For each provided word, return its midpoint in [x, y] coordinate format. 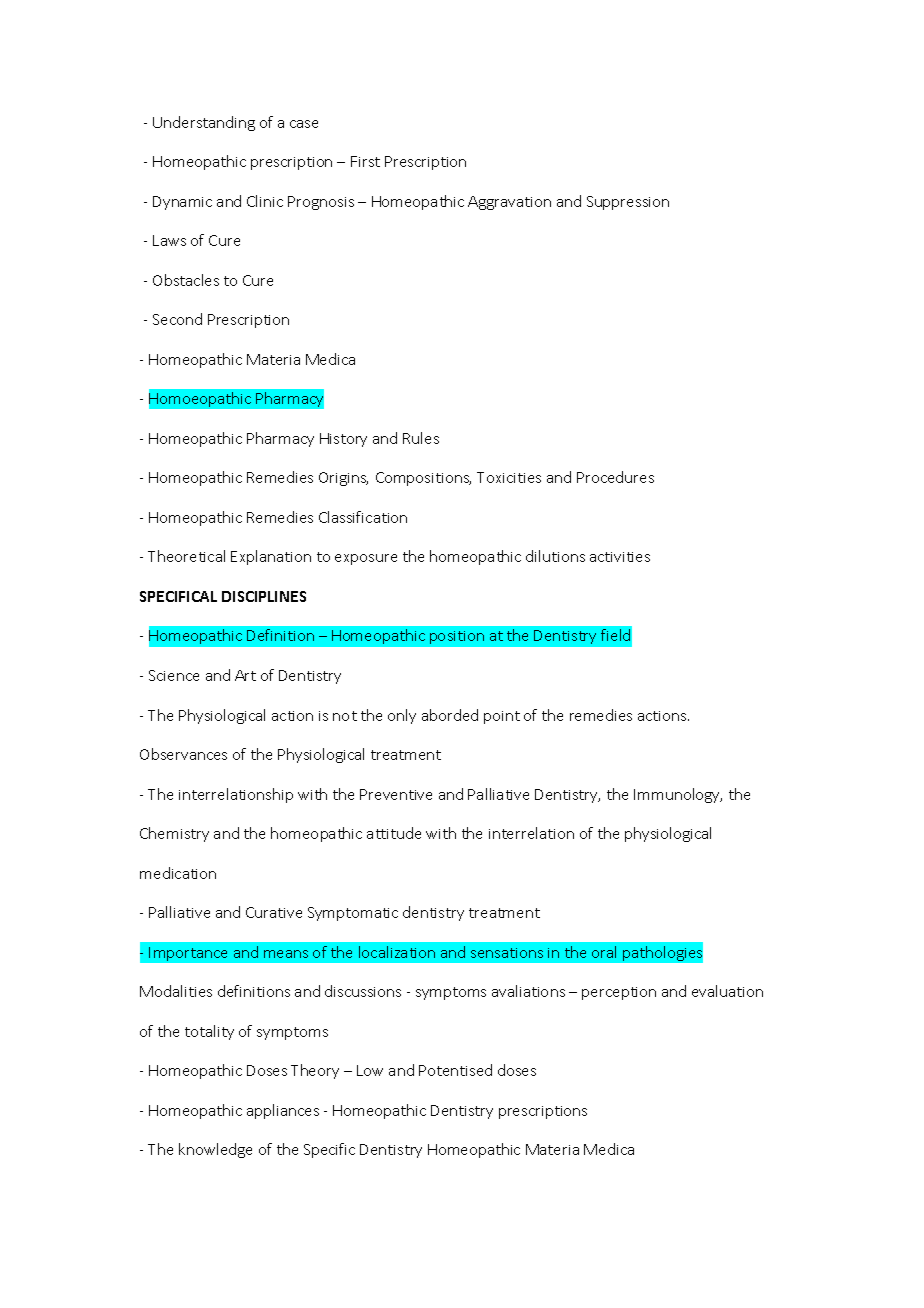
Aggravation [509, 203]
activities [620, 557]
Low [370, 1070]
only [402, 716]
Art [245, 675]
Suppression [628, 203]
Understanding [204, 123]
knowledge [215, 1150]
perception [619, 993]
